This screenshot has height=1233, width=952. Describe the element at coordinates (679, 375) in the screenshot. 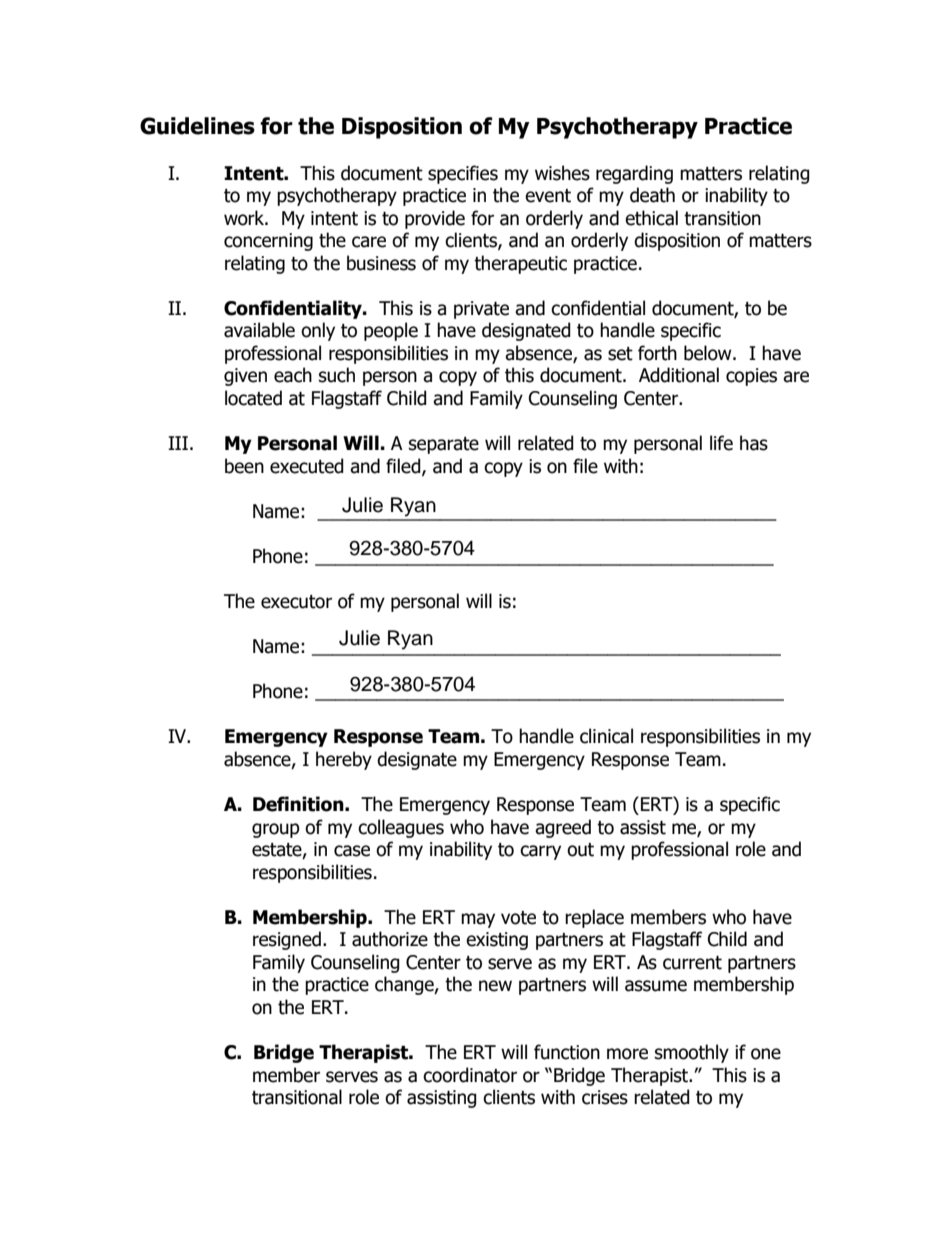

I see `Additional` at that location.
